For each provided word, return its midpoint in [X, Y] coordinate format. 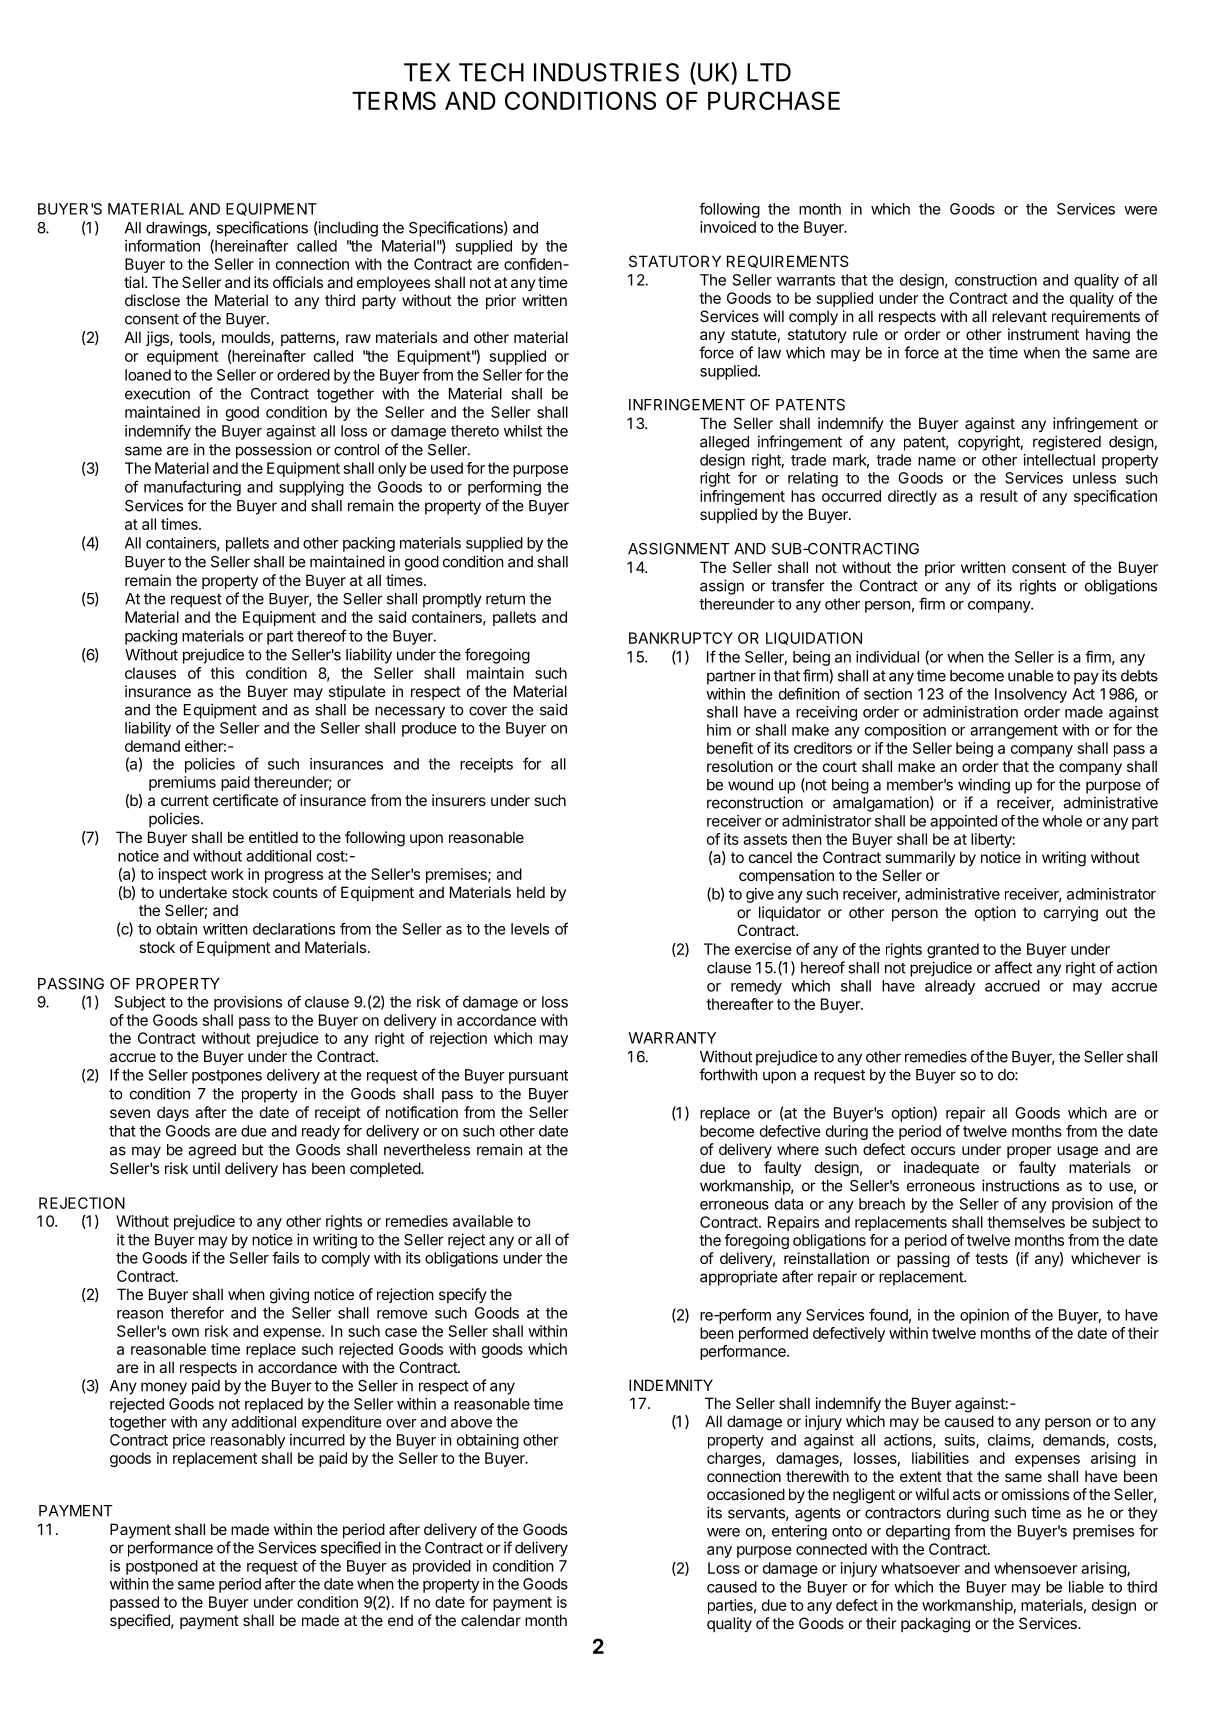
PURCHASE [774, 100]
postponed [162, 1567]
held [531, 892]
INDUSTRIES [606, 72]
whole [1062, 821]
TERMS [394, 100]
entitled [273, 837]
